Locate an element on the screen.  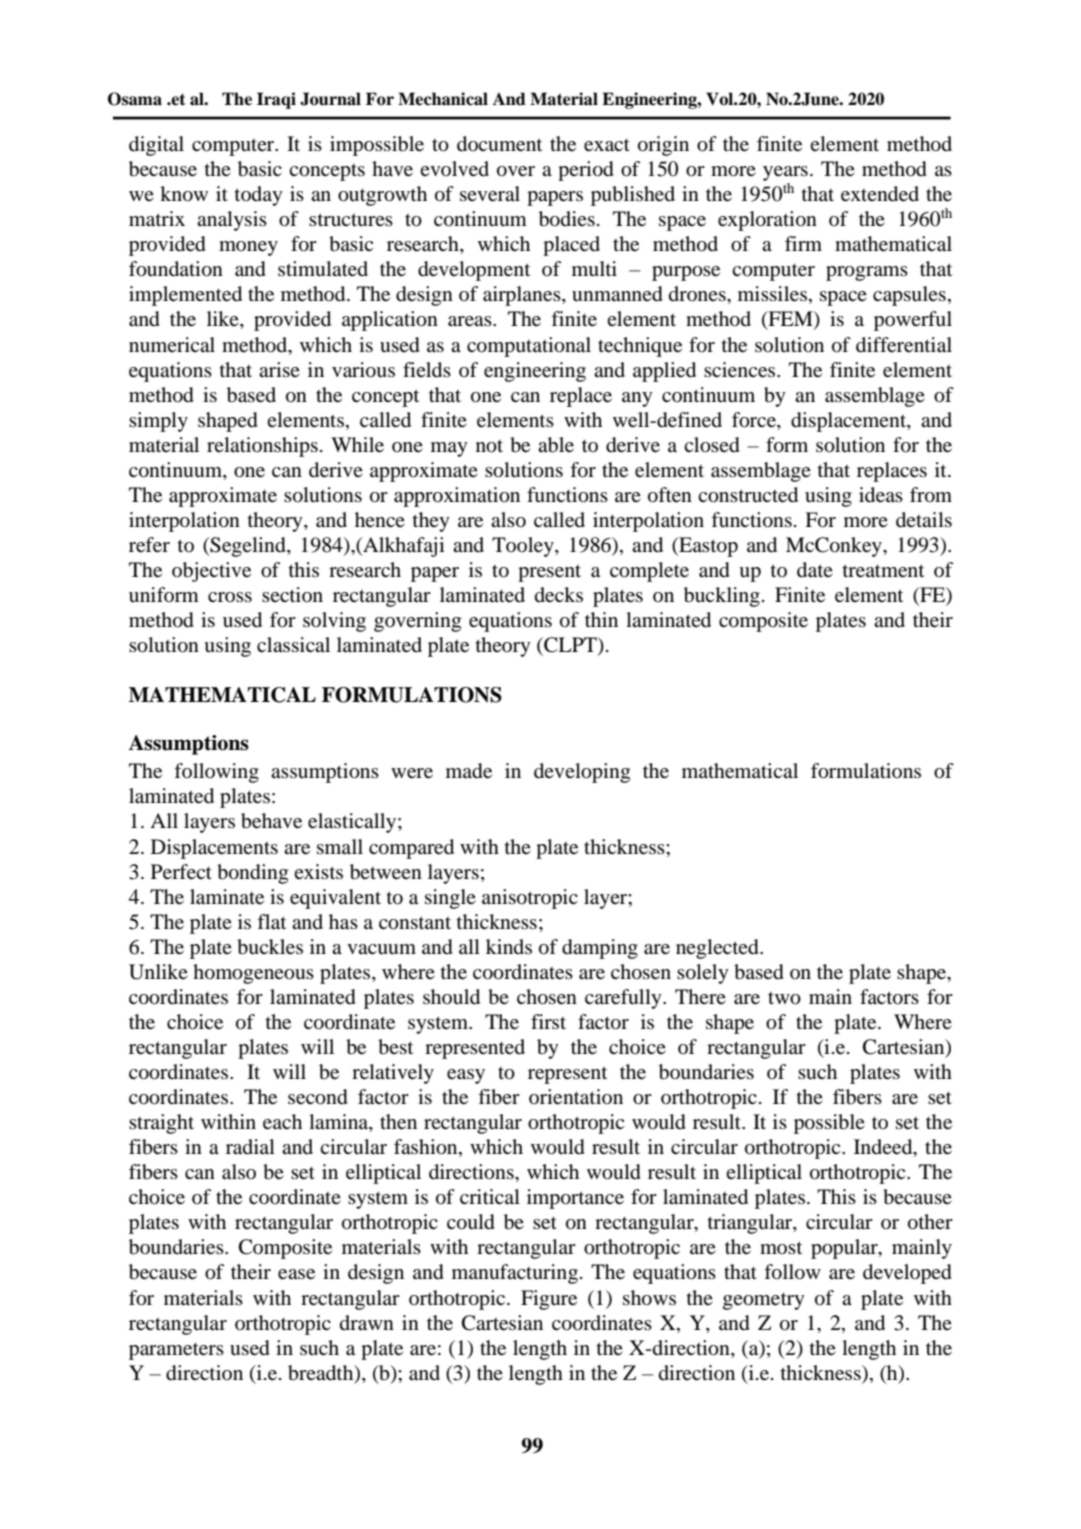
developing is located at coordinates (582, 773).
